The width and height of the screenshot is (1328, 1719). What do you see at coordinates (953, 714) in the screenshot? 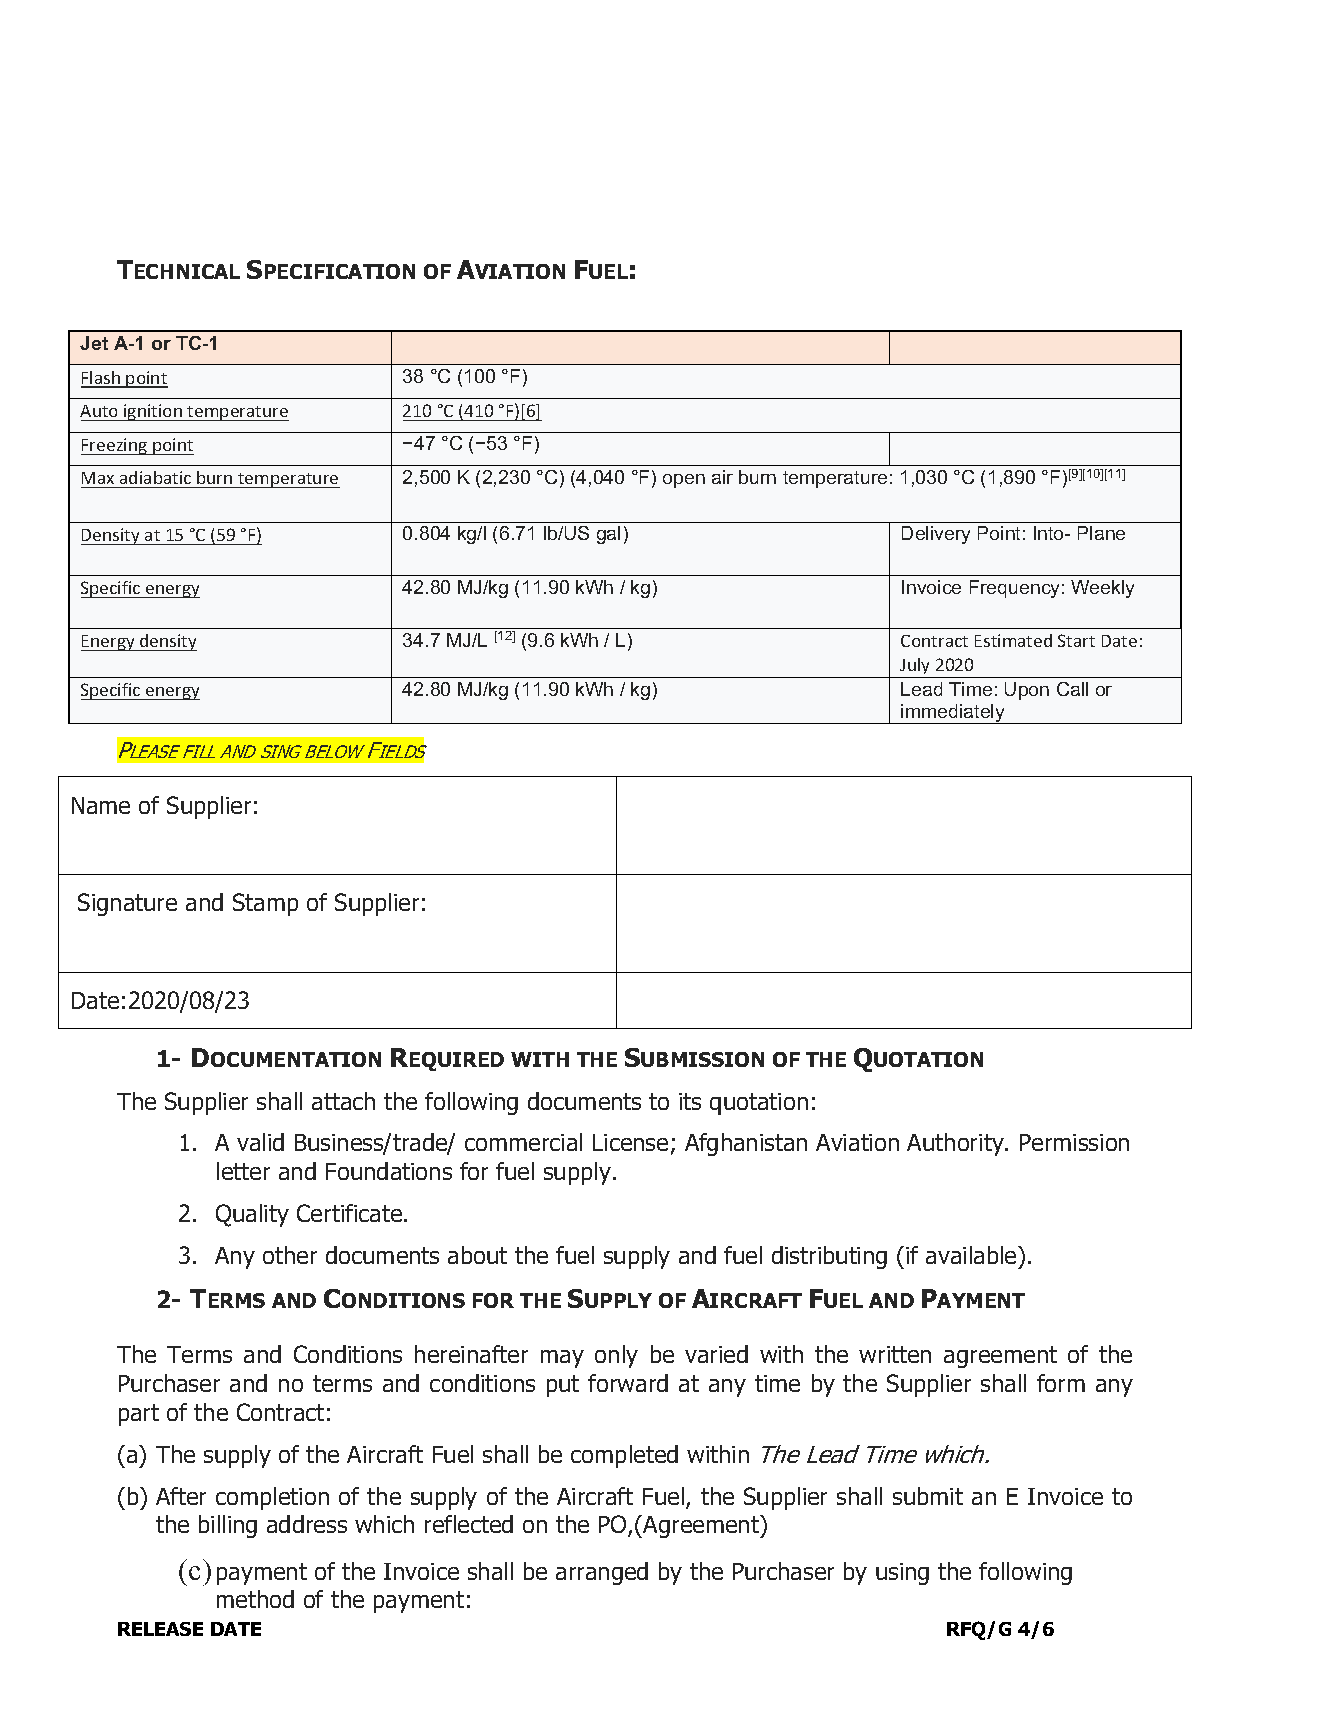
I see `immediately` at bounding box center [953, 714].
